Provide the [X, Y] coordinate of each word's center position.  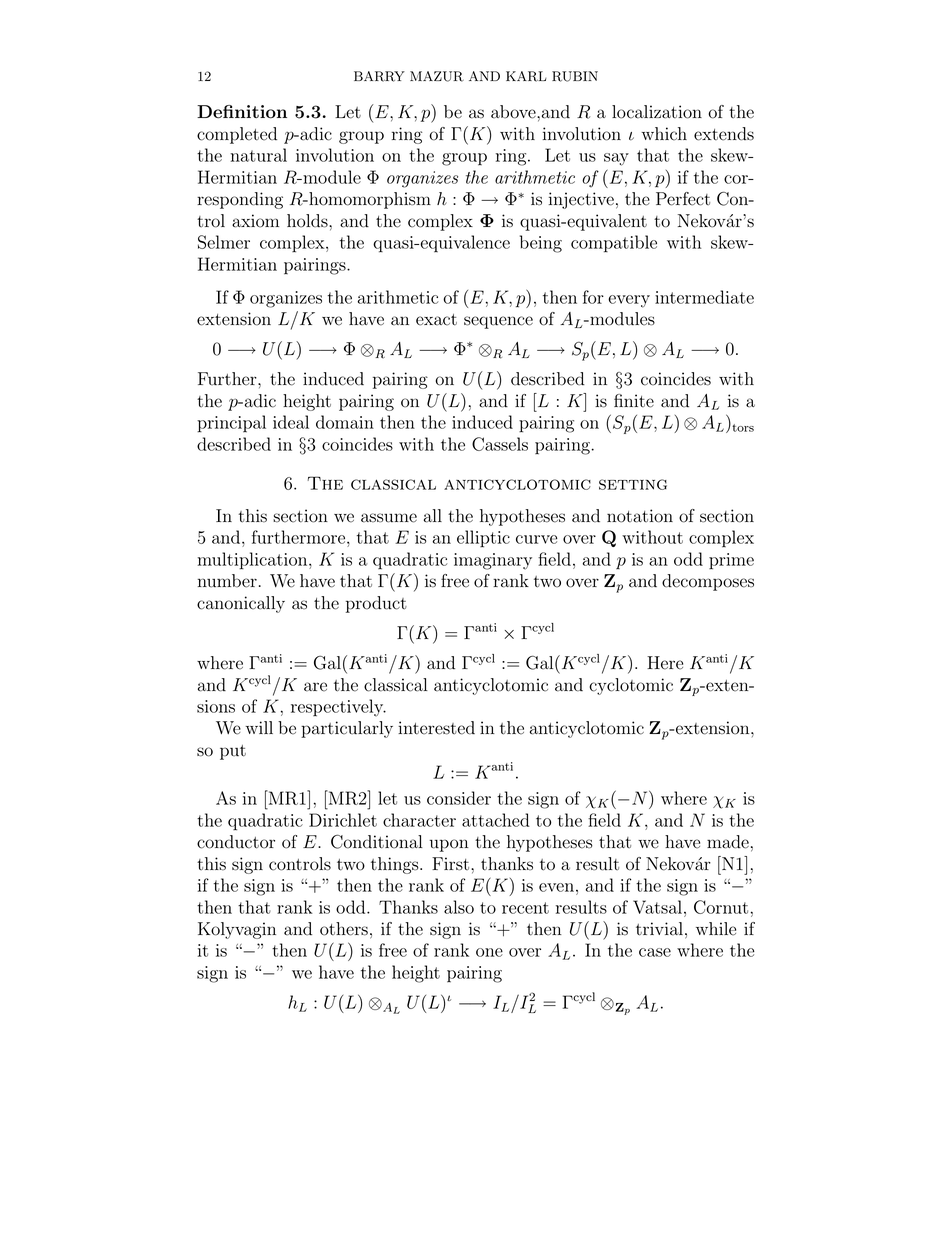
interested [436, 728]
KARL [526, 76]
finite [634, 401]
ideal [291, 422]
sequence [498, 322]
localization [657, 112]
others [344, 929]
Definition [242, 112]
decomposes [708, 582]
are [315, 687]
